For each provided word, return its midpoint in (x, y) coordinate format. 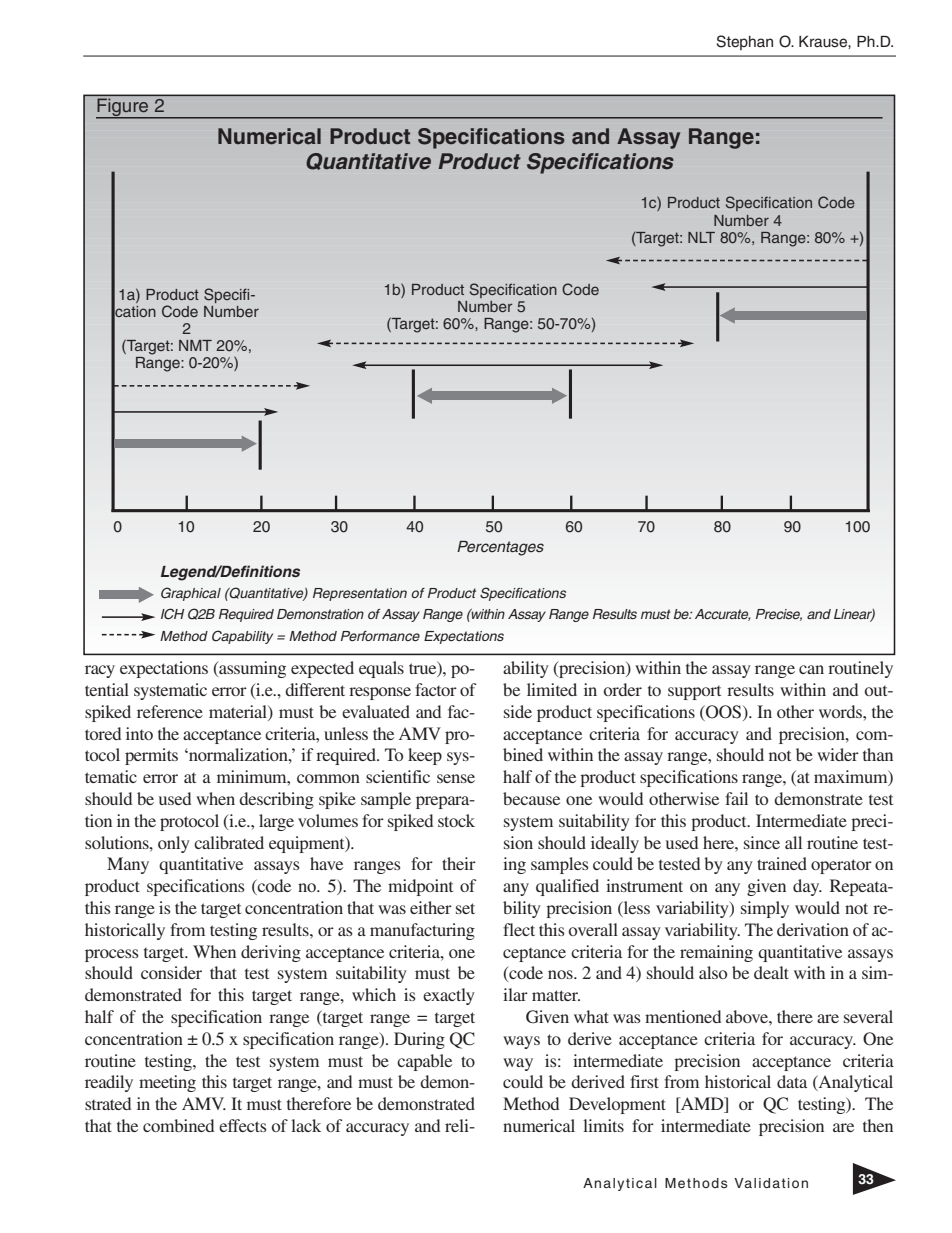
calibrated (229, 842)
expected (322, 669)
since (762, 842)
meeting (167, 1083)
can (811, 669)
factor (436, 689)
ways (521, 1042)
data (792, 1081)
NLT (701, 237)
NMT (195, 345)
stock (456, 820)
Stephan (744, 42)
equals (381, 669)
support (694, 693)
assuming (251, 669)
